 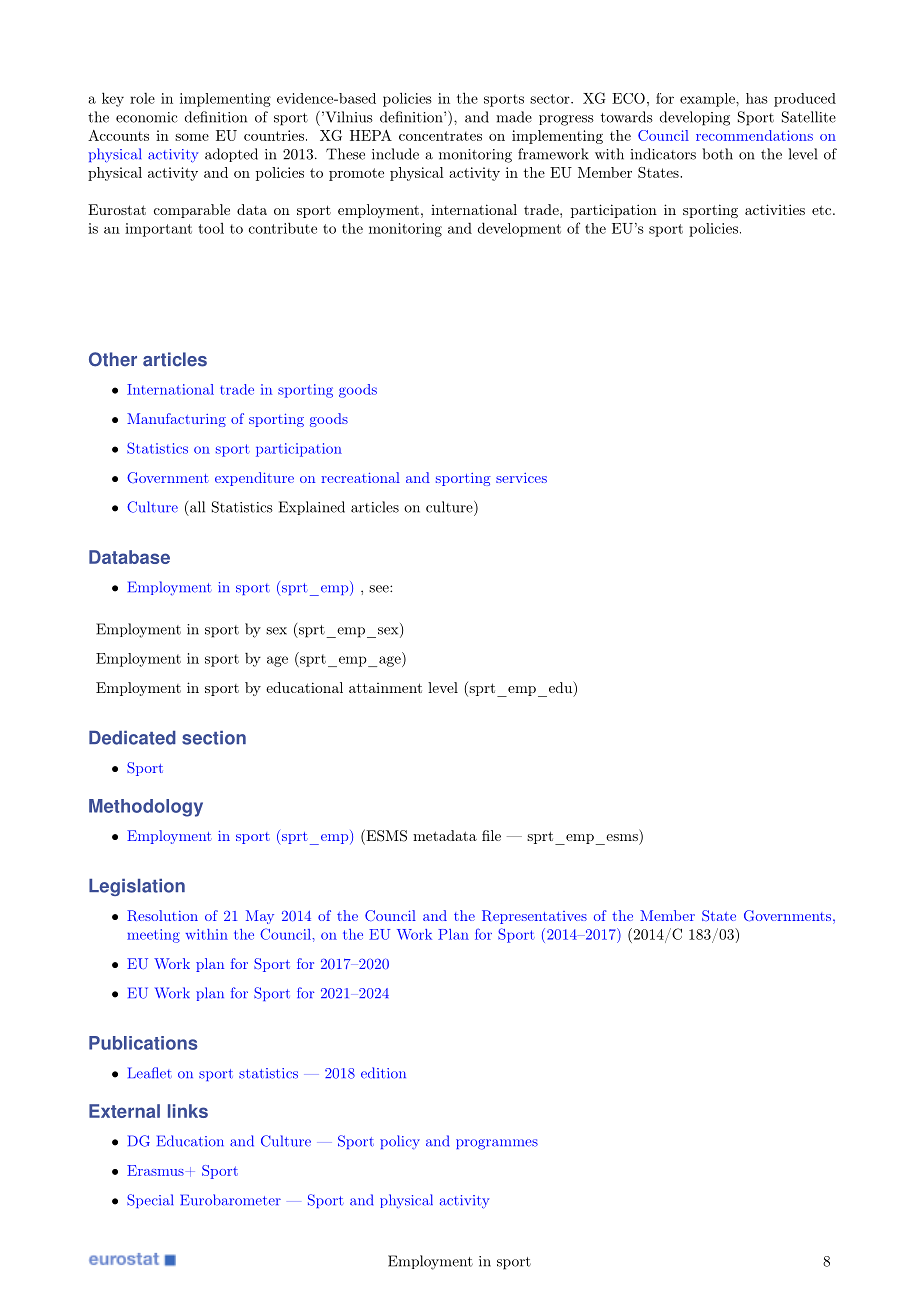 I want to click on Manufacturing, so click(x=176, y=420).
